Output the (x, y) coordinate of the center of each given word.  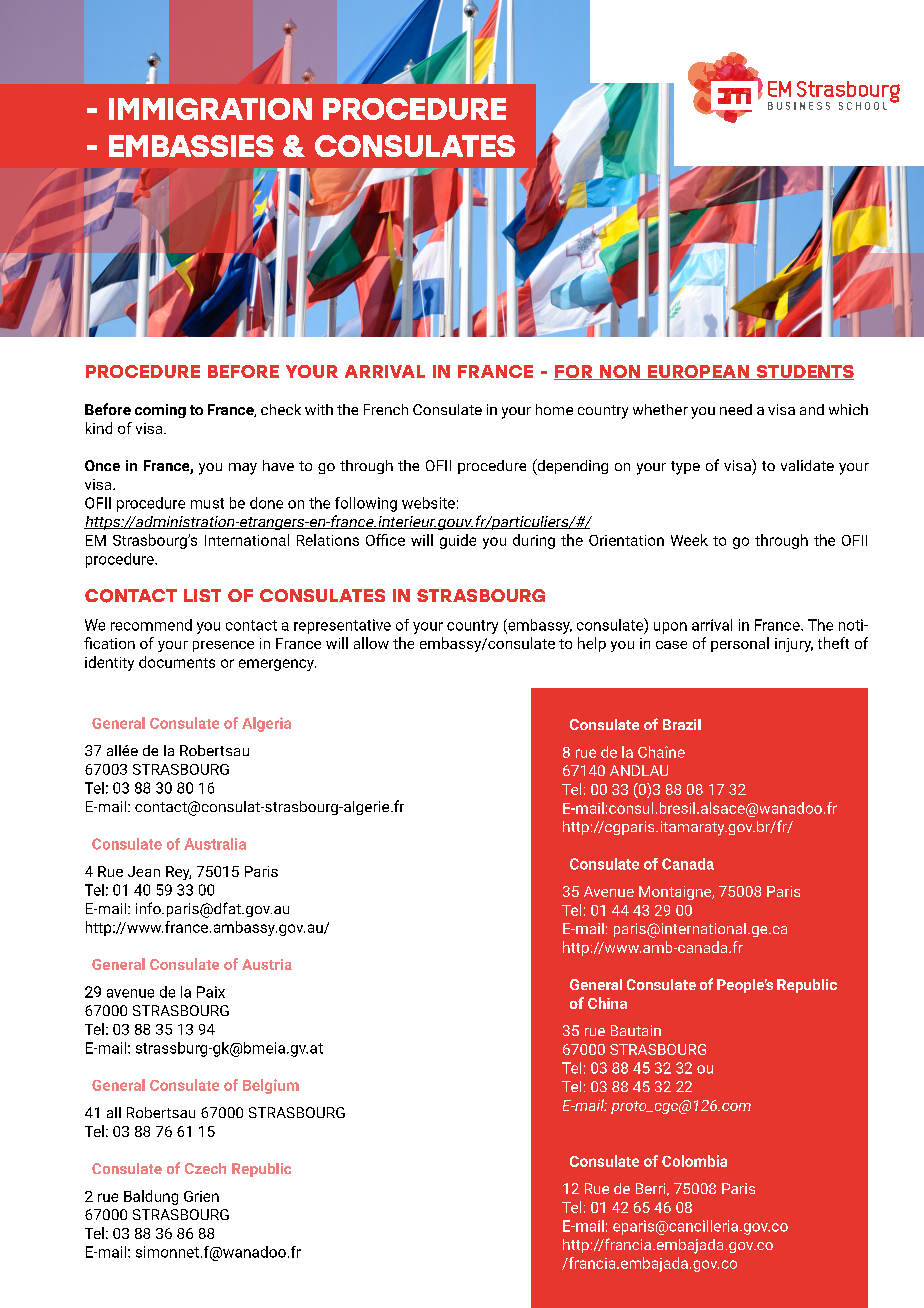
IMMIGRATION (210, 109)
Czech (205, 1168)
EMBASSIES (191, 146)
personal (740, 644)
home (554, 409)
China (607, 1003)
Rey (178, 873)
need (736, 409)
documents (177, 662)
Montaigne (676, 893)
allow (371, 643)
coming (160, 411)
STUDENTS (804, 372)
